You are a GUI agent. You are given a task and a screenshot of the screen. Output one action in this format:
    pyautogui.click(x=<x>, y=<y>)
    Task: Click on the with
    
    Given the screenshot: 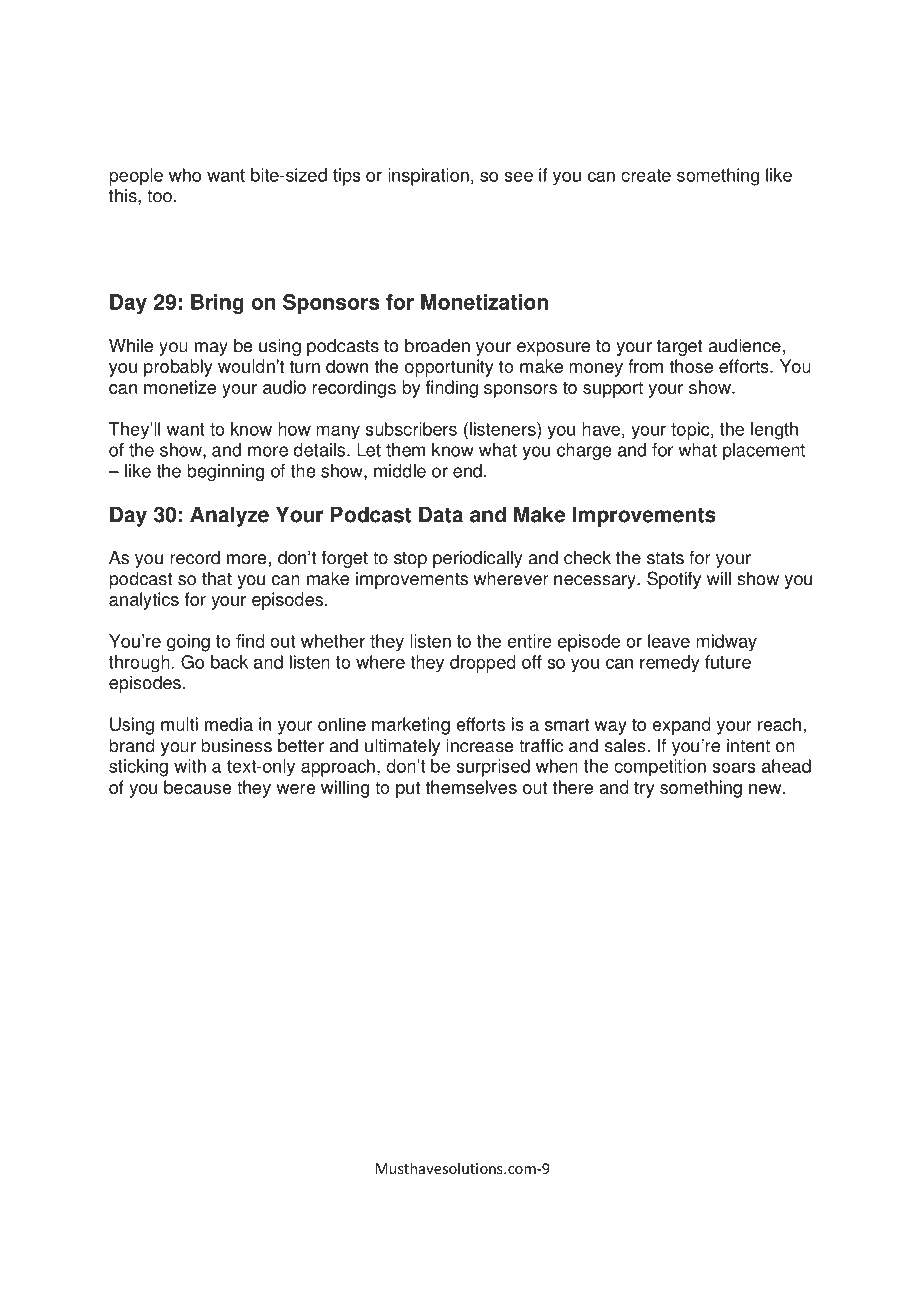 What is the action you would take?
    pyautogui.click(x=190, y=766)
